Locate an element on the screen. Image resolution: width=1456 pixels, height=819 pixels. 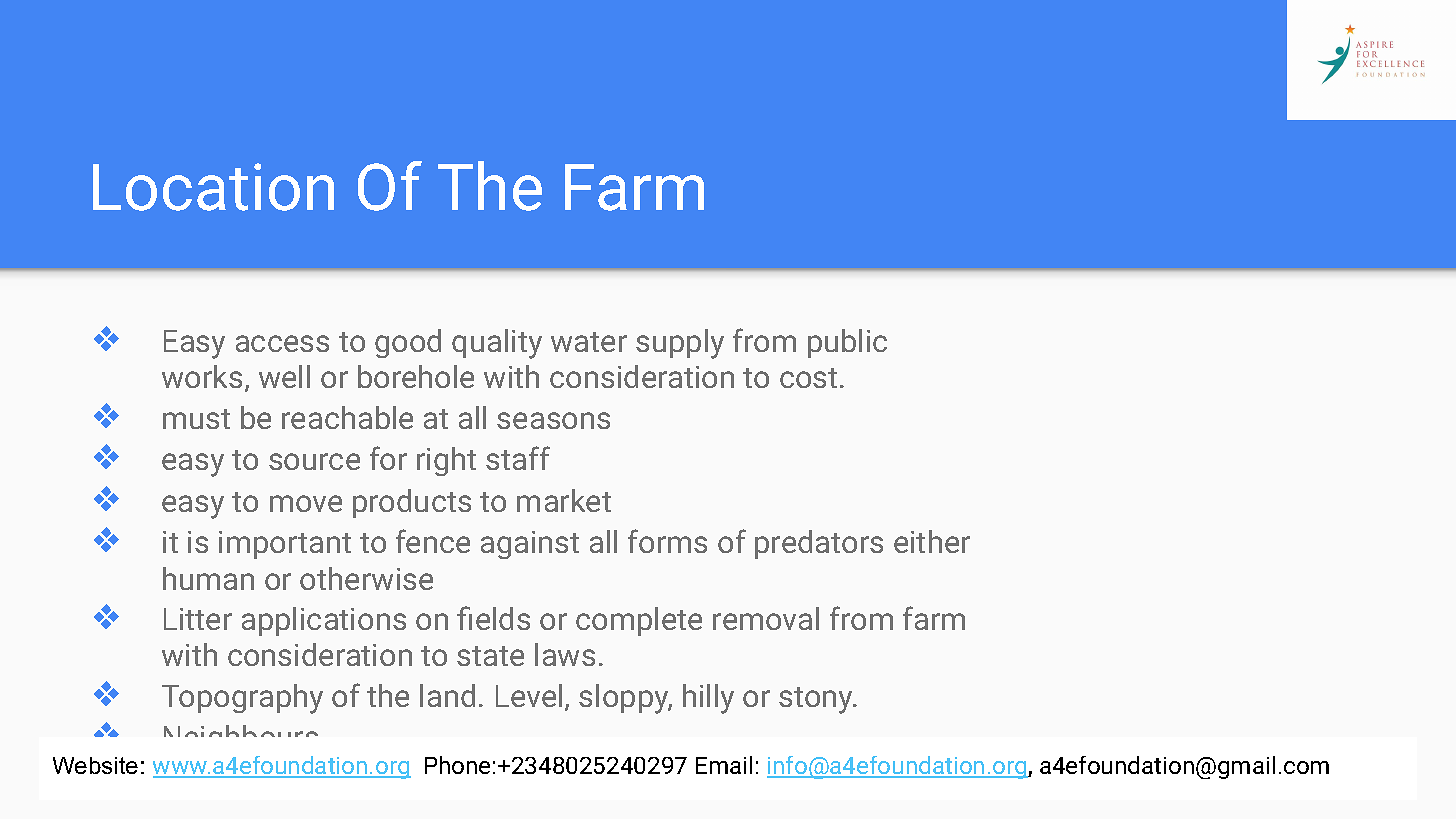
quality is located at coordinates (497, 344).
